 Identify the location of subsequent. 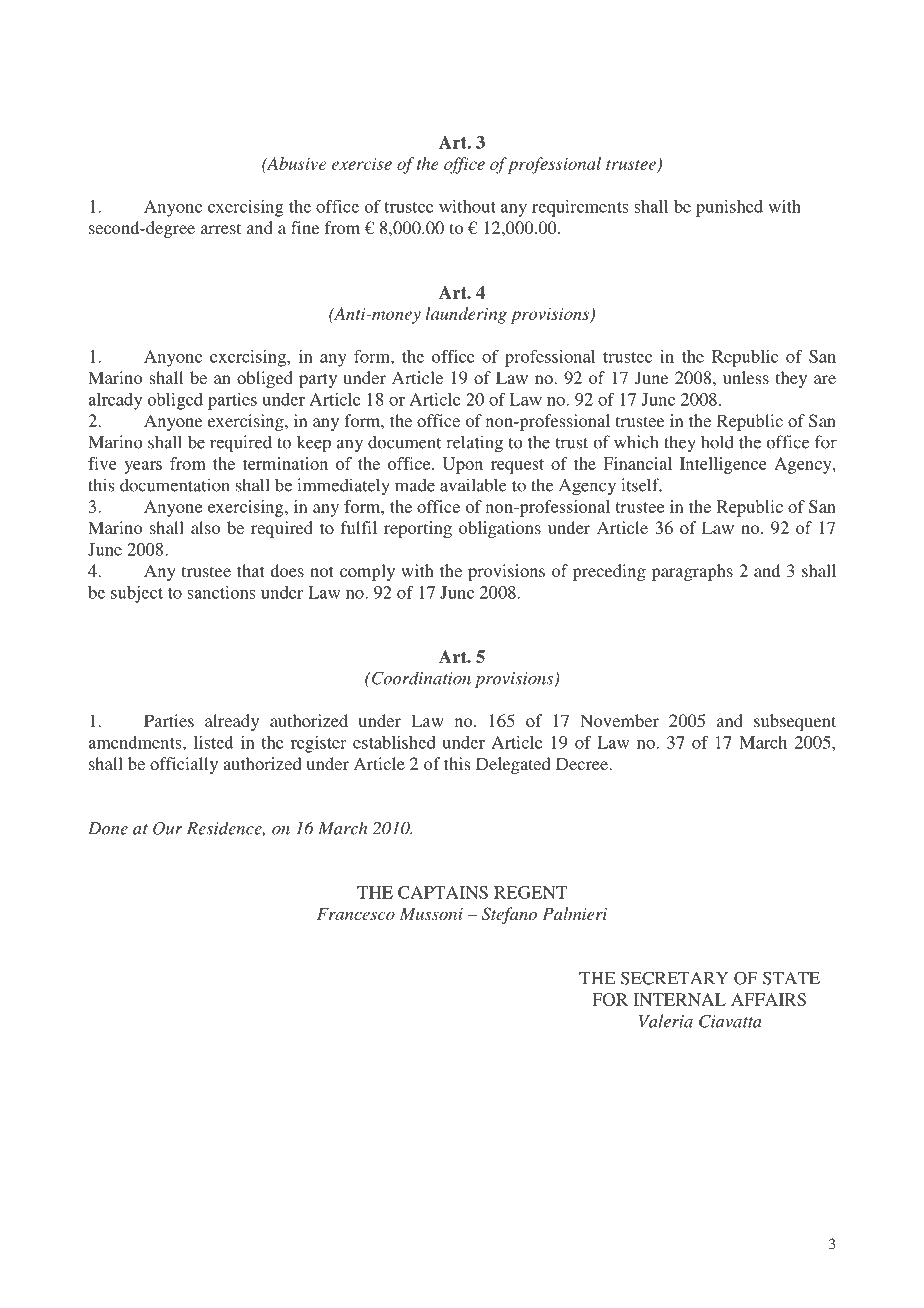
(795, 722).
